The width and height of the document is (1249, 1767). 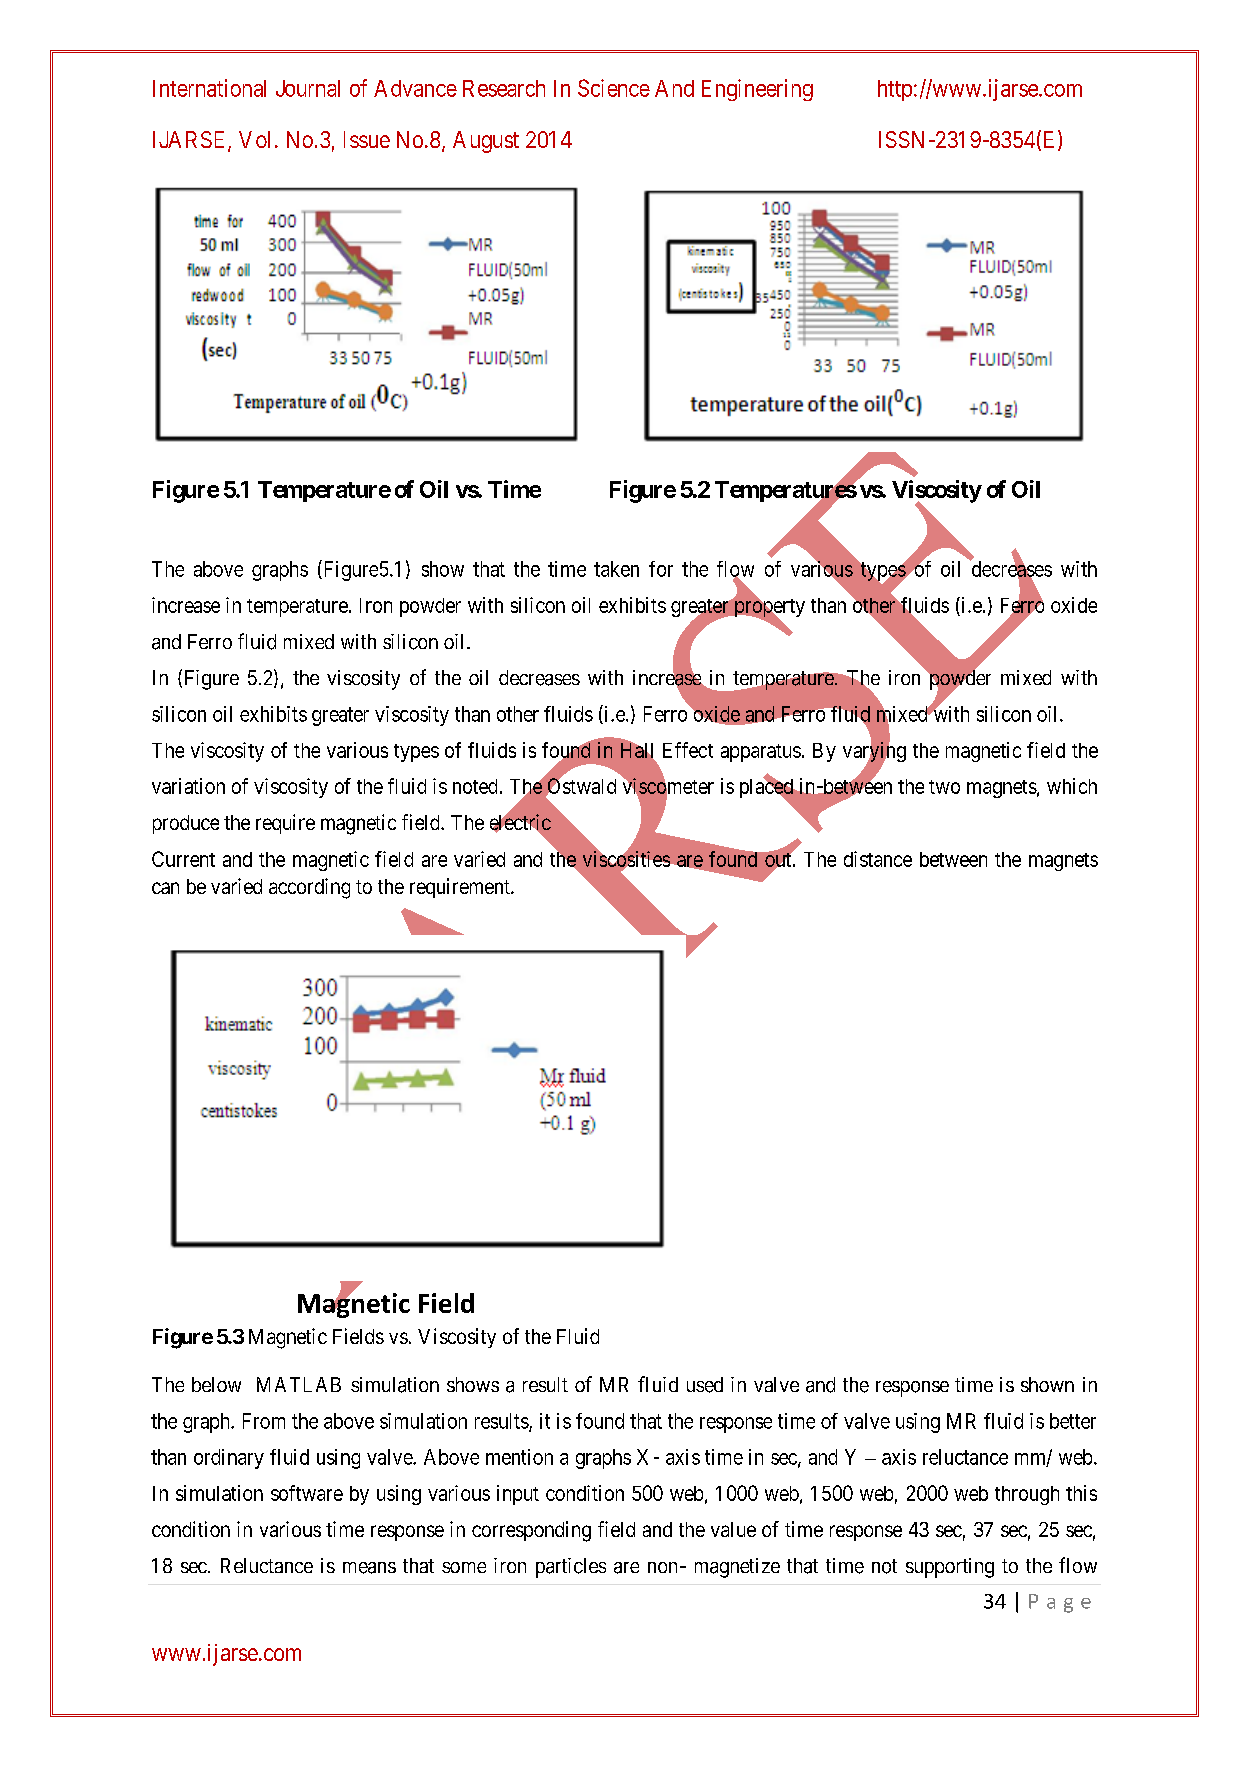 I want to click on software, so click(x=307, y=1493).
